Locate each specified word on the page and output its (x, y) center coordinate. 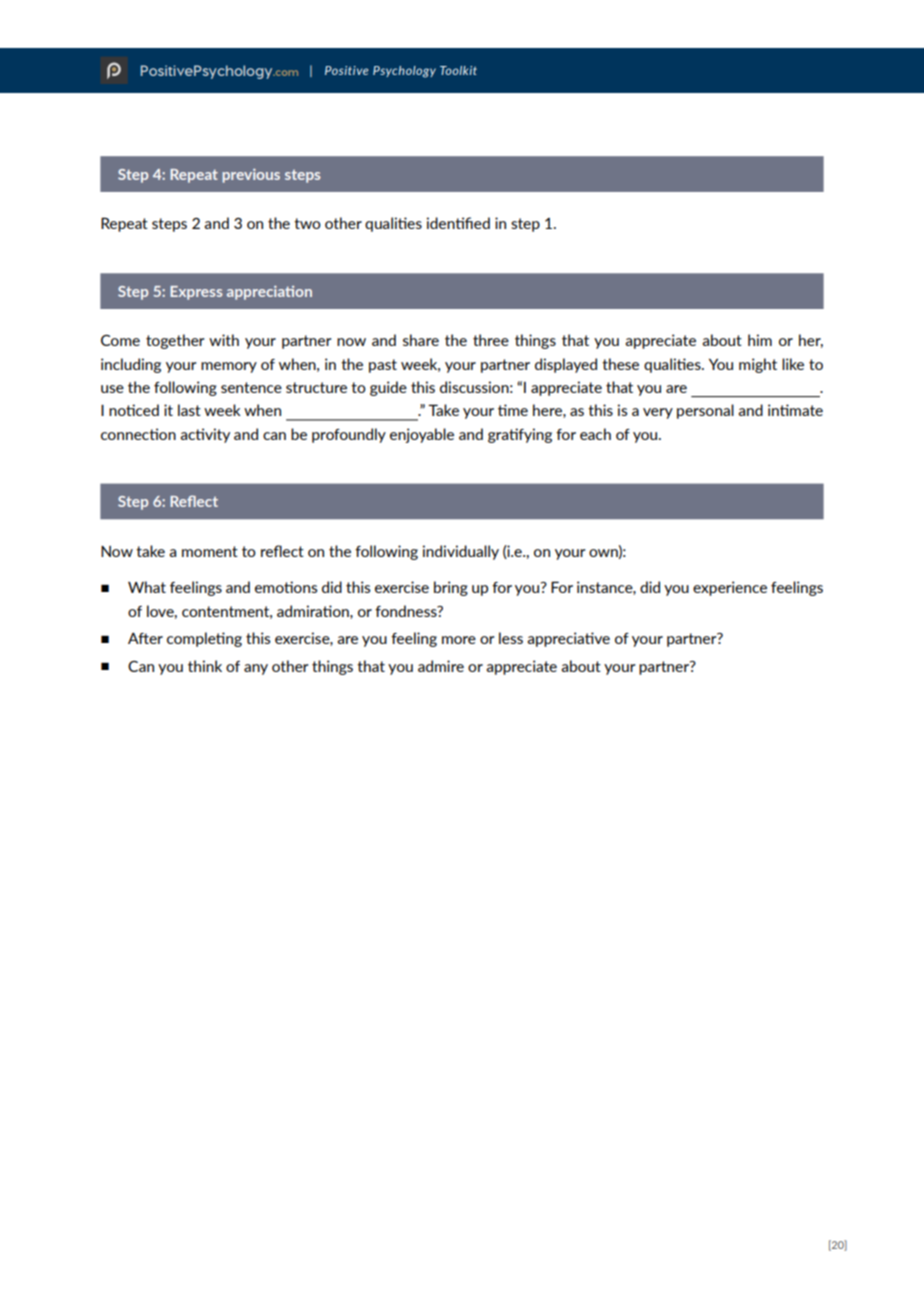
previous (251, 176)
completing (204, 639)
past (383, 366)
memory (229, 367)
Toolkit (458, 70)
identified (458, 223)
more (459, 640)
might (758, 365)
